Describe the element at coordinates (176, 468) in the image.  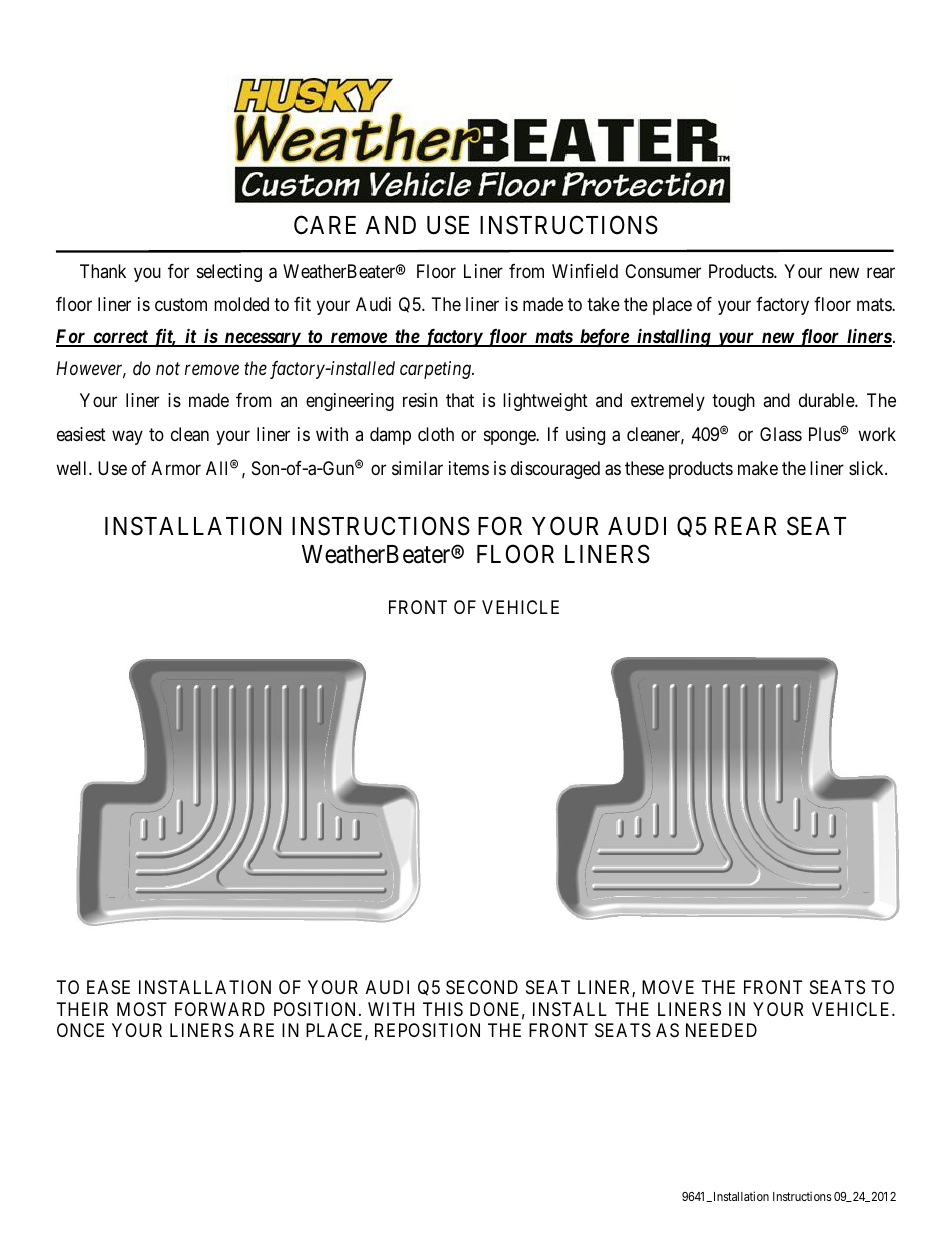
I see `Armor` at that location.
